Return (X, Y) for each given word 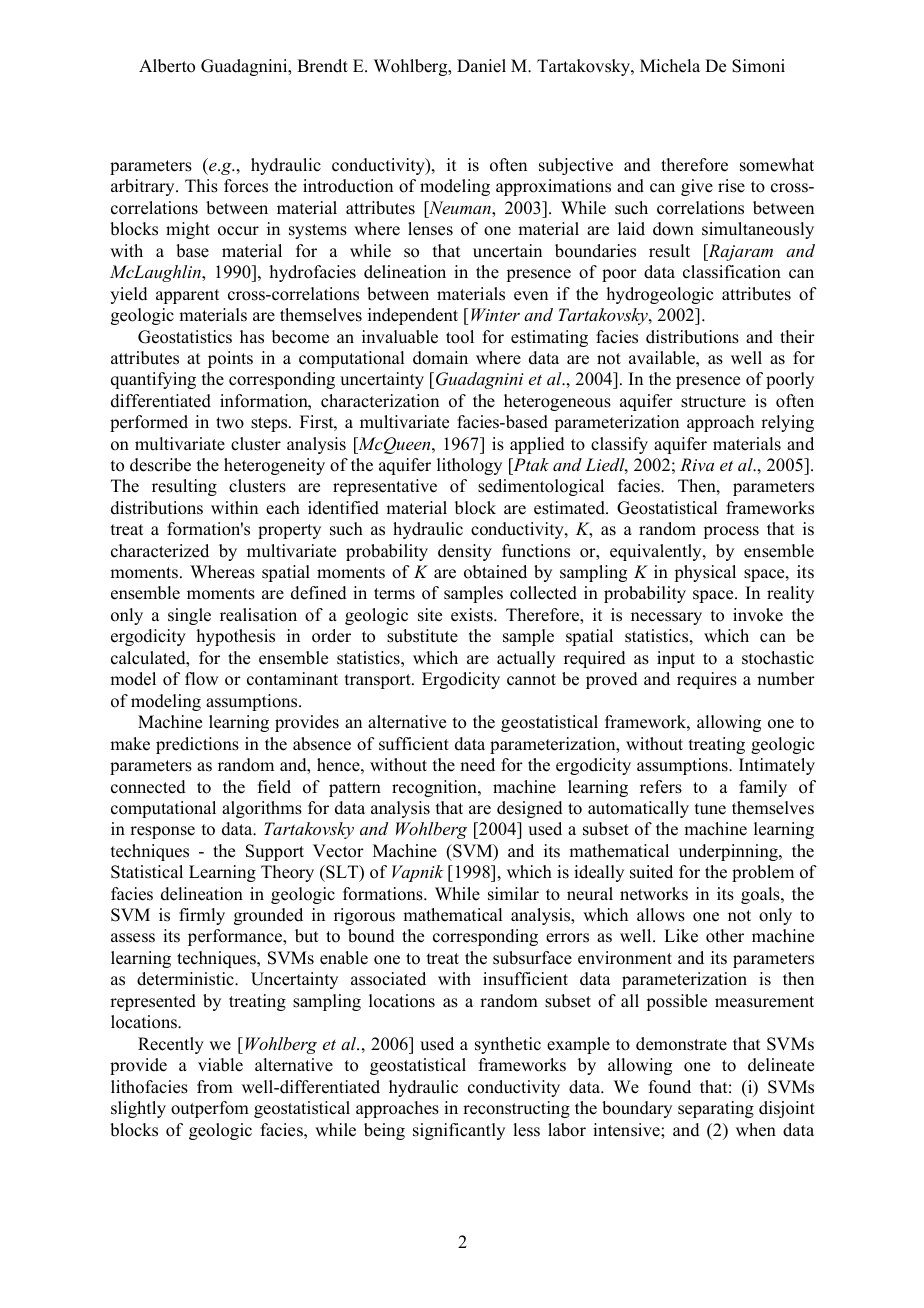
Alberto (167, 66)
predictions (197, 745)
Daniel (481, 66)
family (763, 788)
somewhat (777, 165)
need (477, 765)
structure (713, 402)
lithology (469, 466)
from (215, 1087)
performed (149, 423)
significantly (459, 1131)
